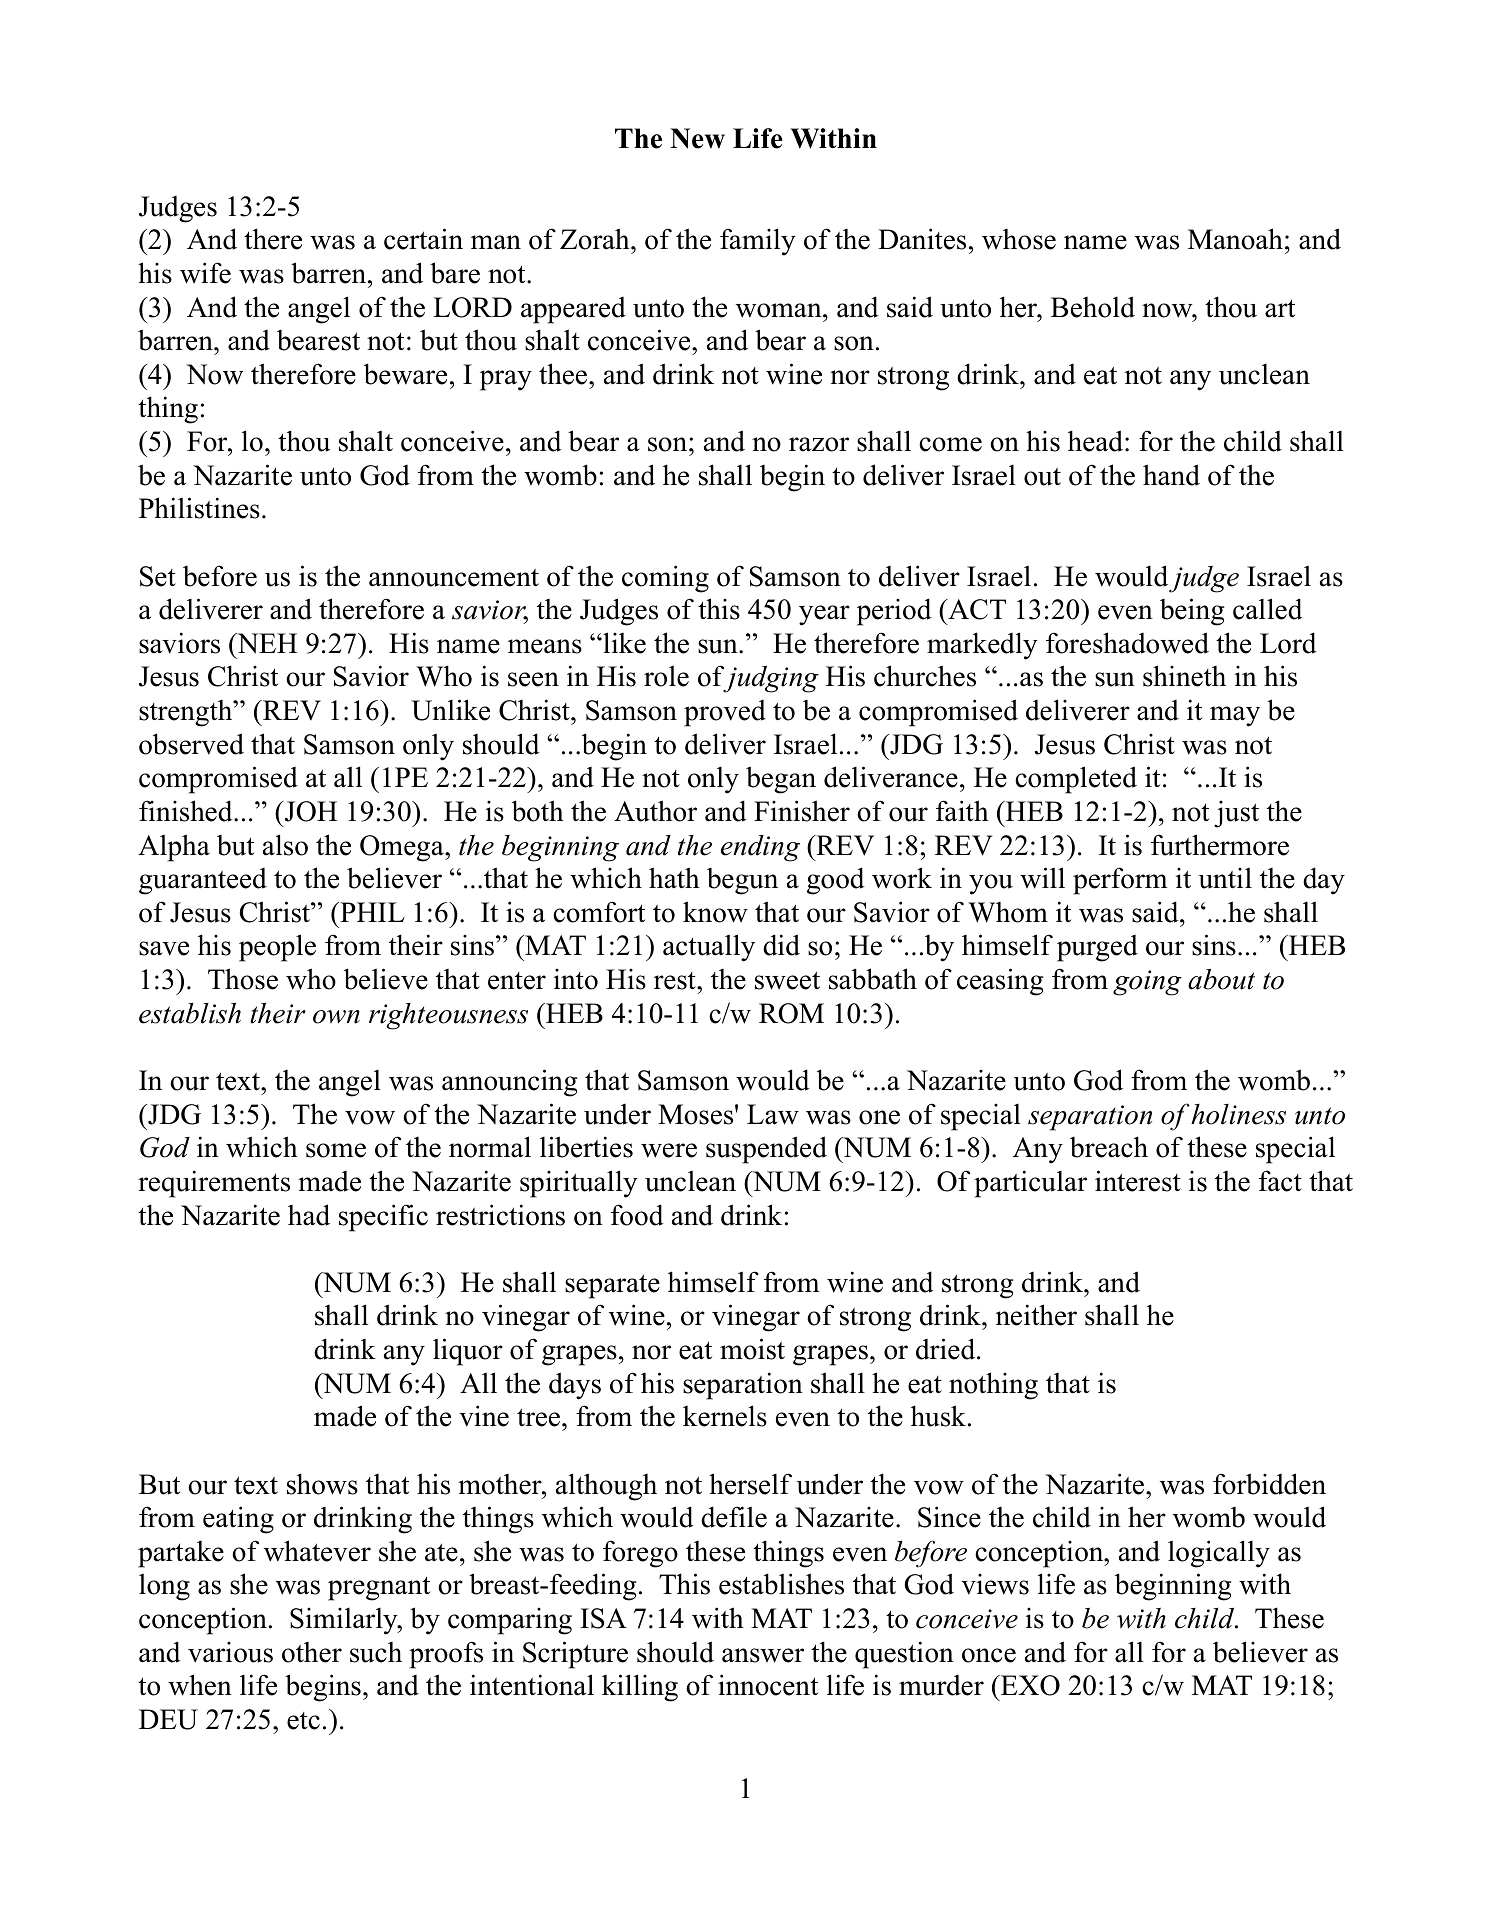 The image size is (1491, 1930). What do you see at coordinates (715, 912) in the page?
I see `know` at bounding box center [715, 912].
